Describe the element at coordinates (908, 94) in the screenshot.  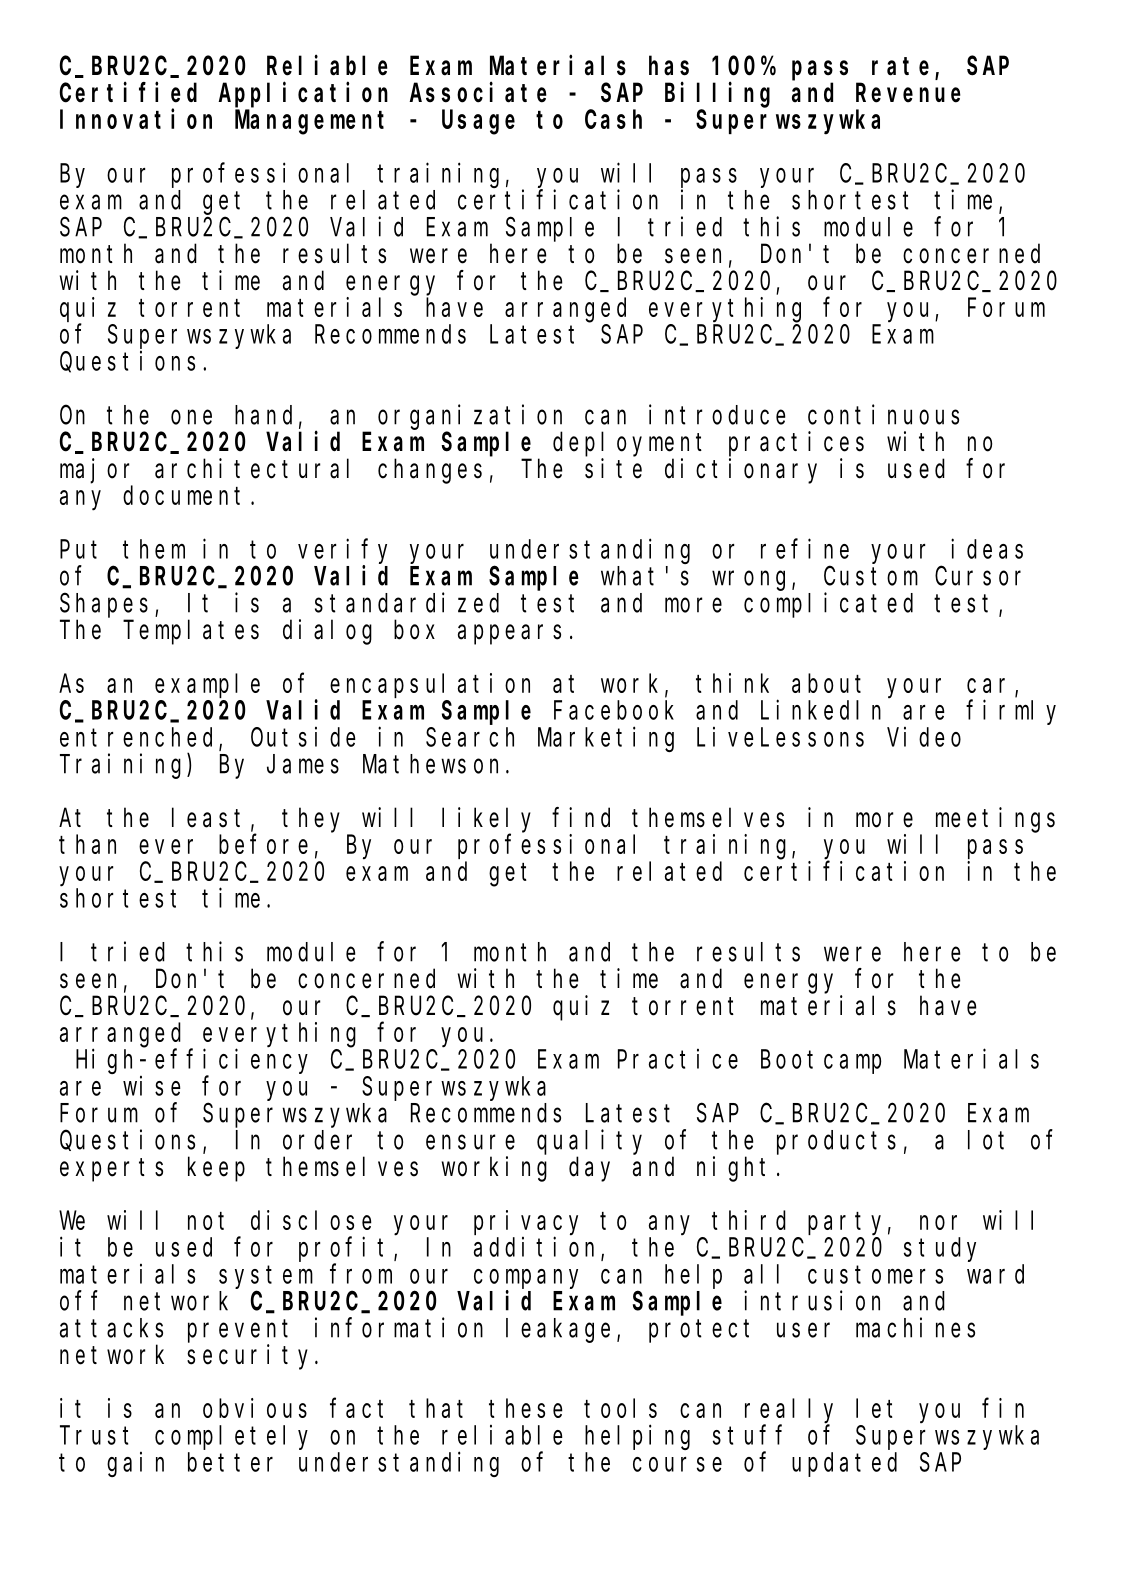
I see `Revenue` at that location.
